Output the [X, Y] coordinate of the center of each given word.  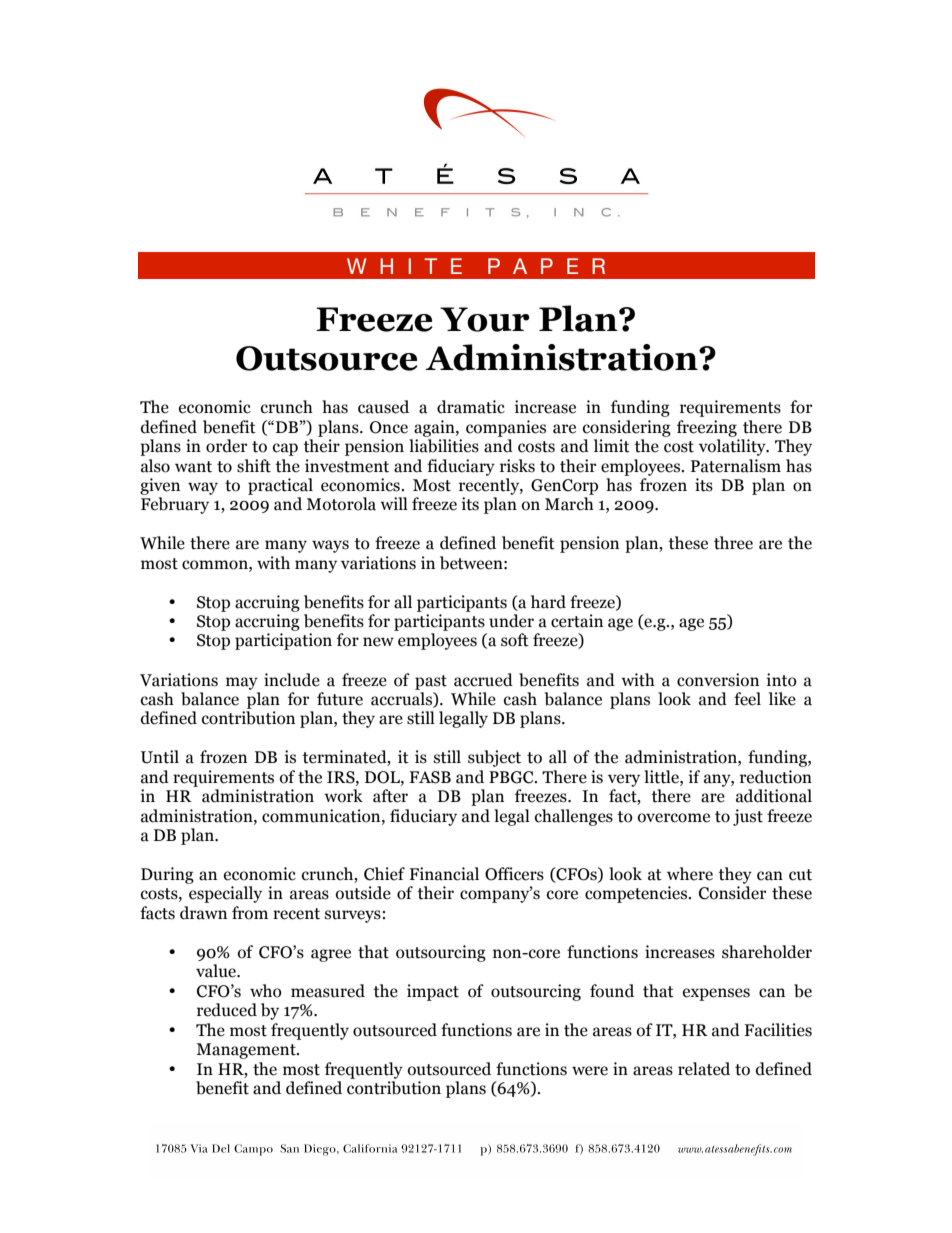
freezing [707, 428]
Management [247, 1051]
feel [747, 699]
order [226, 446]
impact [433, 992]
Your [485, 319]
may [242, 683]
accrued [483, 680]
